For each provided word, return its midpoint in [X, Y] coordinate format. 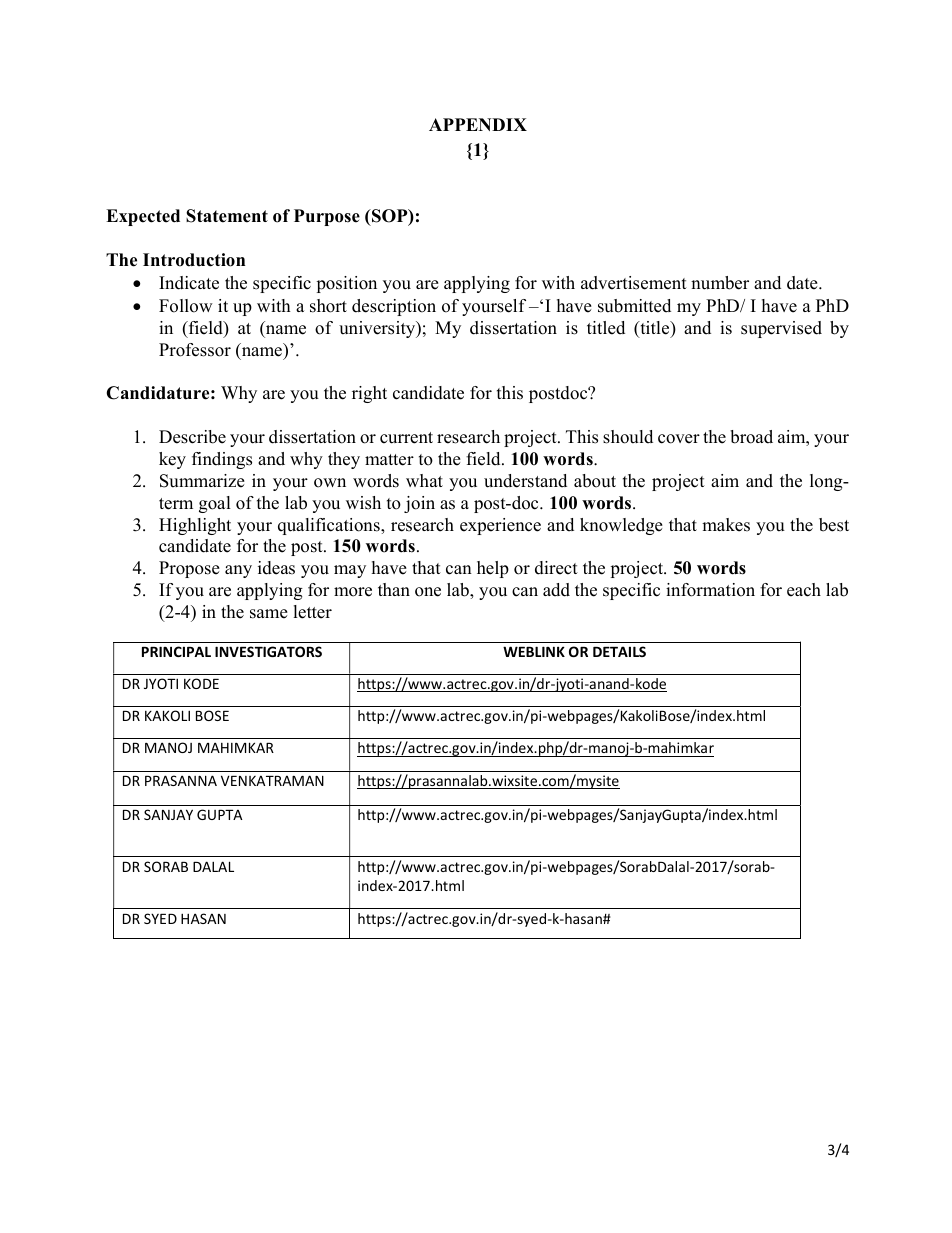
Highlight [195, 526]
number [720, 283]
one [428, 592]
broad [751, 437]
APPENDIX [478, 124]
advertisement [634, 283]
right [369, 394]
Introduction [194, 260]
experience [500, 526]
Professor [195, 350]
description [394, 307]
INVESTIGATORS [268, 651]
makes [726, 525]
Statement [227, 216]
